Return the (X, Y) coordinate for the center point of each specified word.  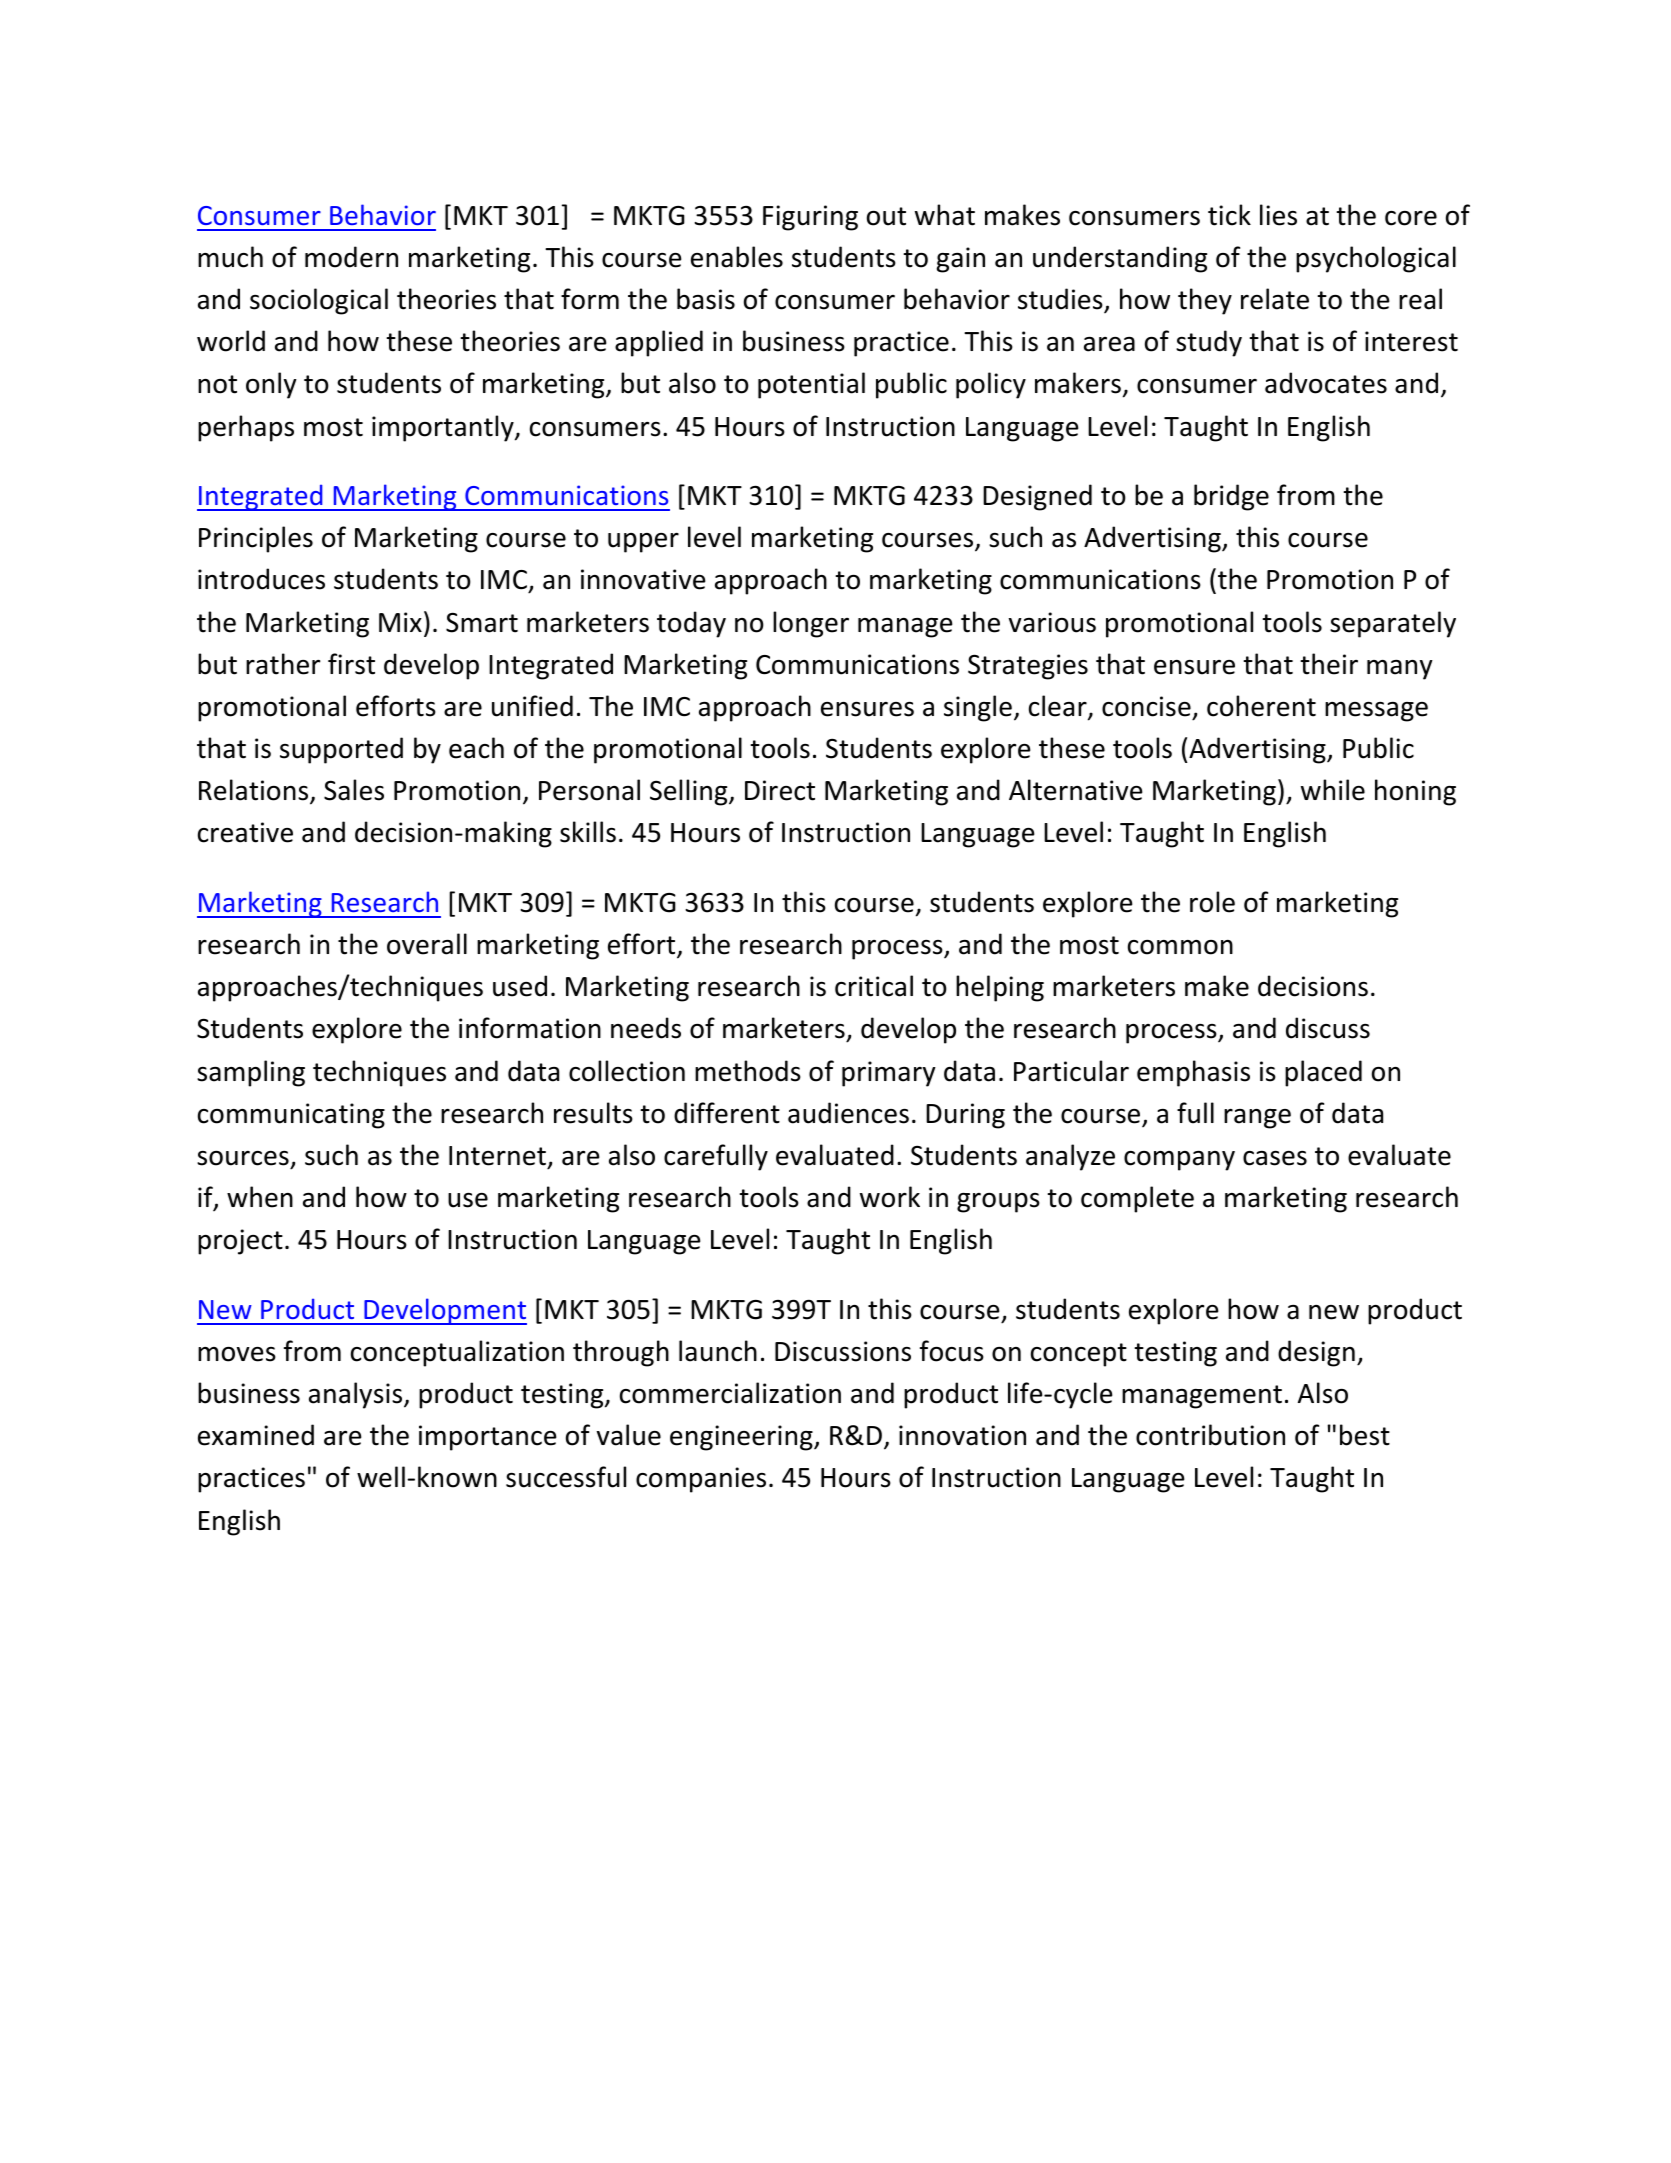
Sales (354, 790)
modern (351, 257)
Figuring (810, 218)
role (1212, 902)
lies (1278, 215)
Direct (780, 790)
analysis (357, 1395)
